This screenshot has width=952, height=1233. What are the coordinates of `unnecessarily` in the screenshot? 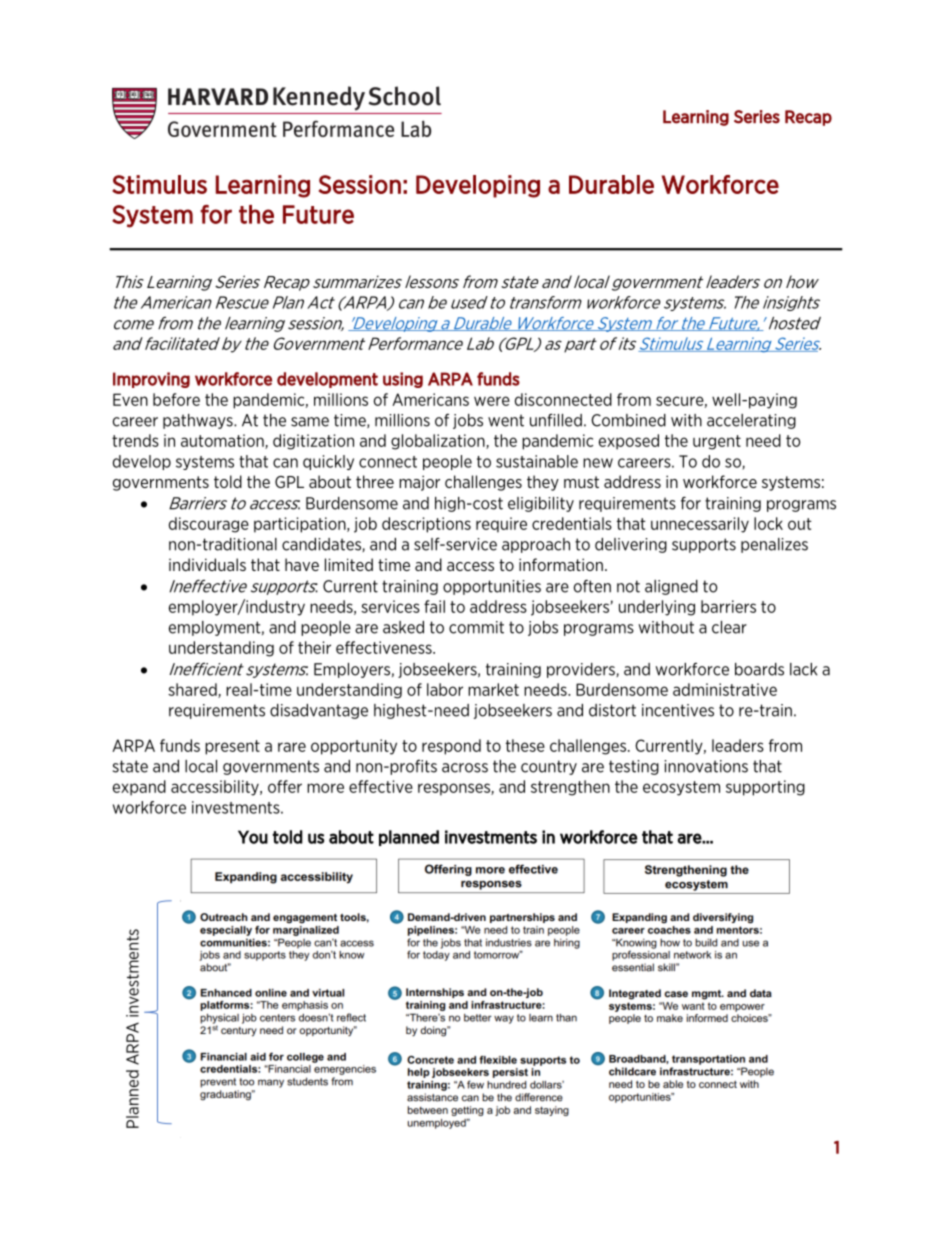 It's located at (700, 525).
